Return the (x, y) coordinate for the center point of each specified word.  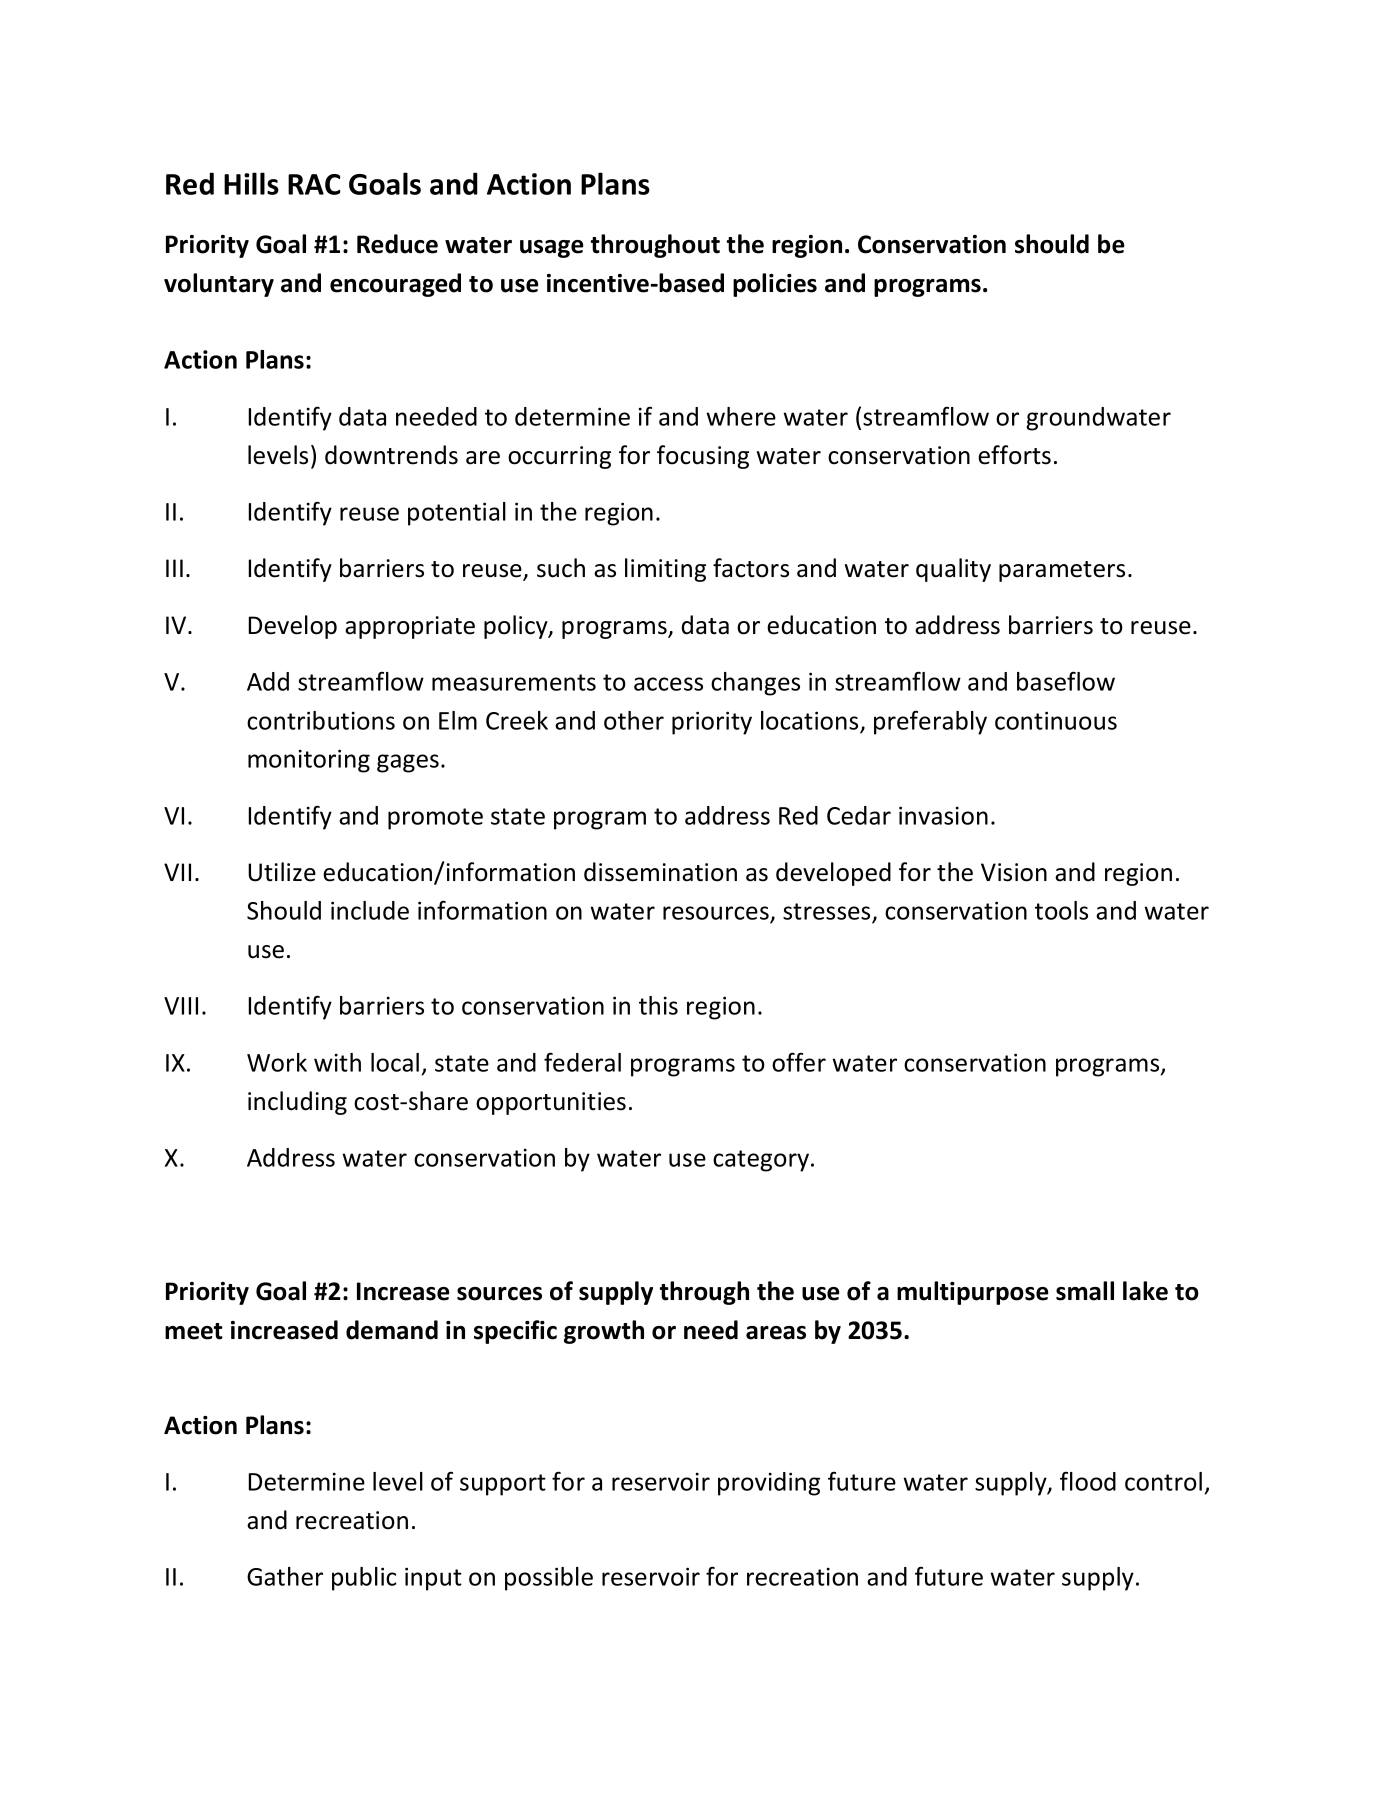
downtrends (391, 455)
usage (552, 249)
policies (775, 285)
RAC (314, 184)
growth (604, 1332)
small (1085, 1291)
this (658, 1005)
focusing (703, 457)
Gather (285, 1576)
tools (1061, 910)
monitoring (309, 761)
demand (392, 1330)
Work (277, 1062)
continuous (1056, 720)
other (634, 720)
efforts (1014, 455)
